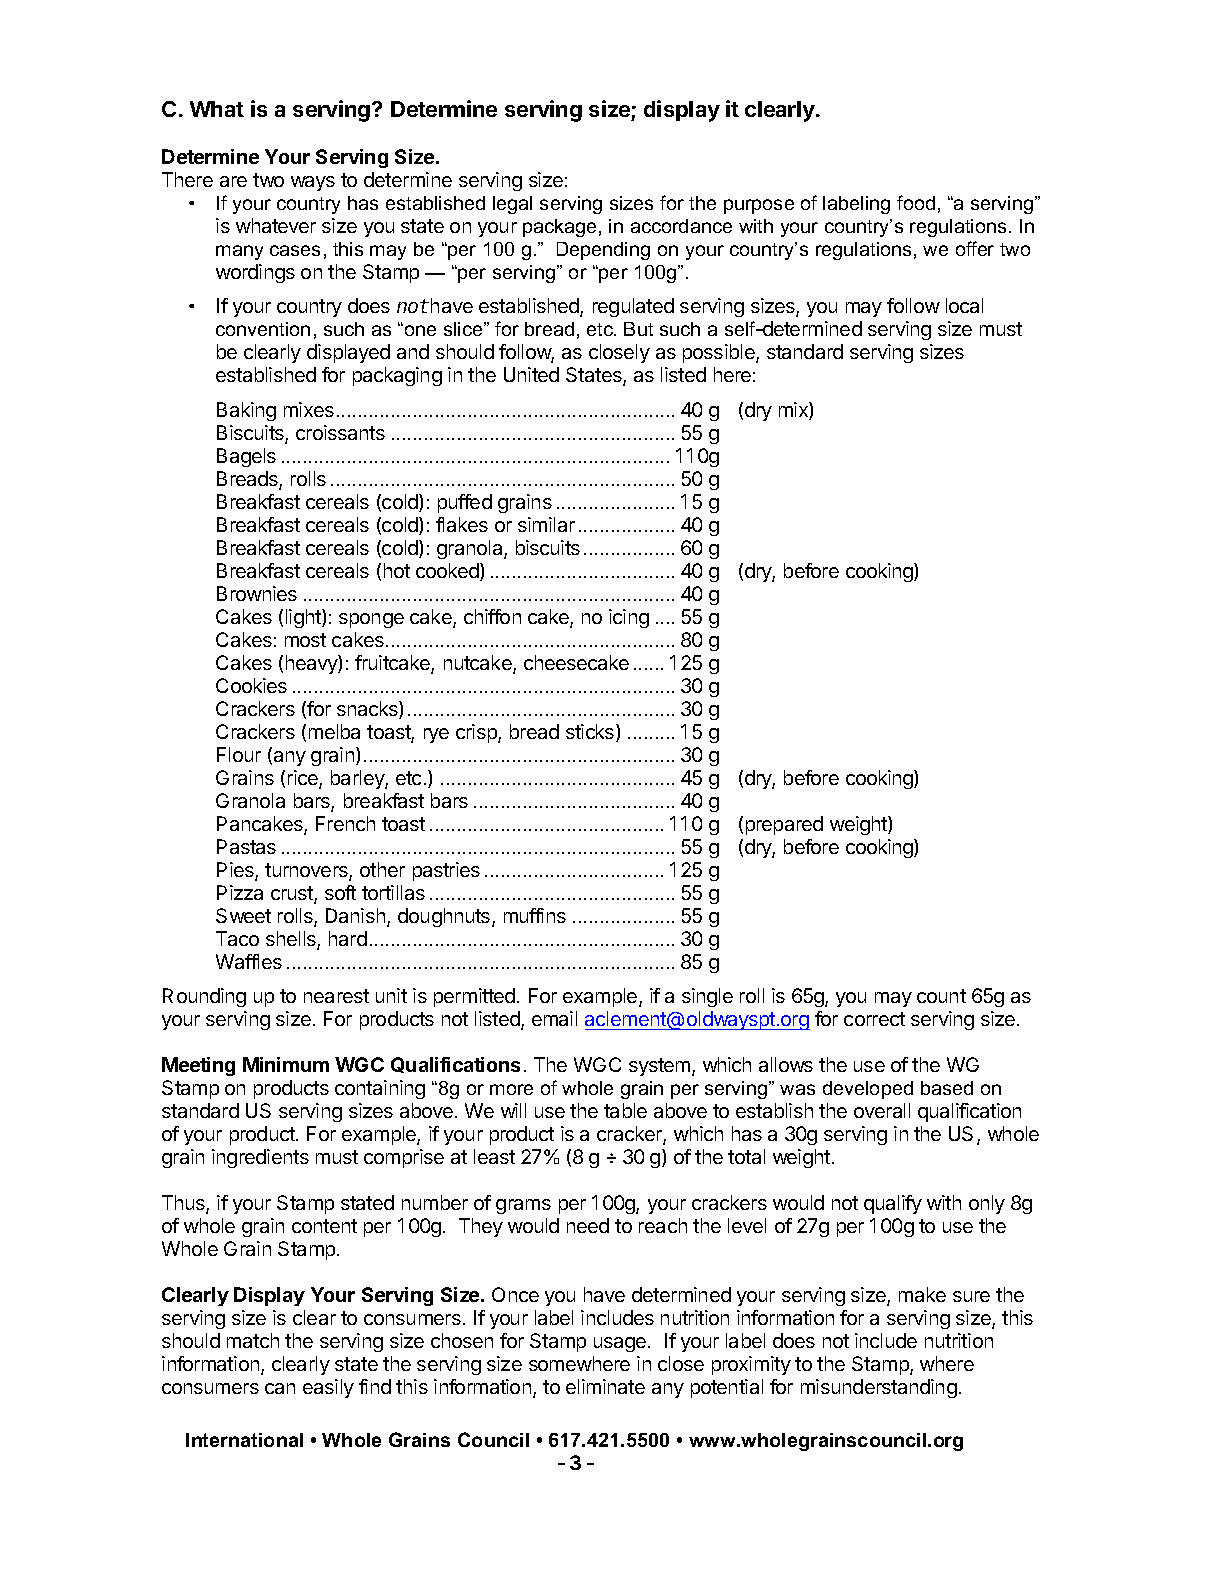 The image size is (1223, 1583). What do you see at coordinates (554, 1018) in the screenshot?
I see `email` at bounding box center [554, 1018].
